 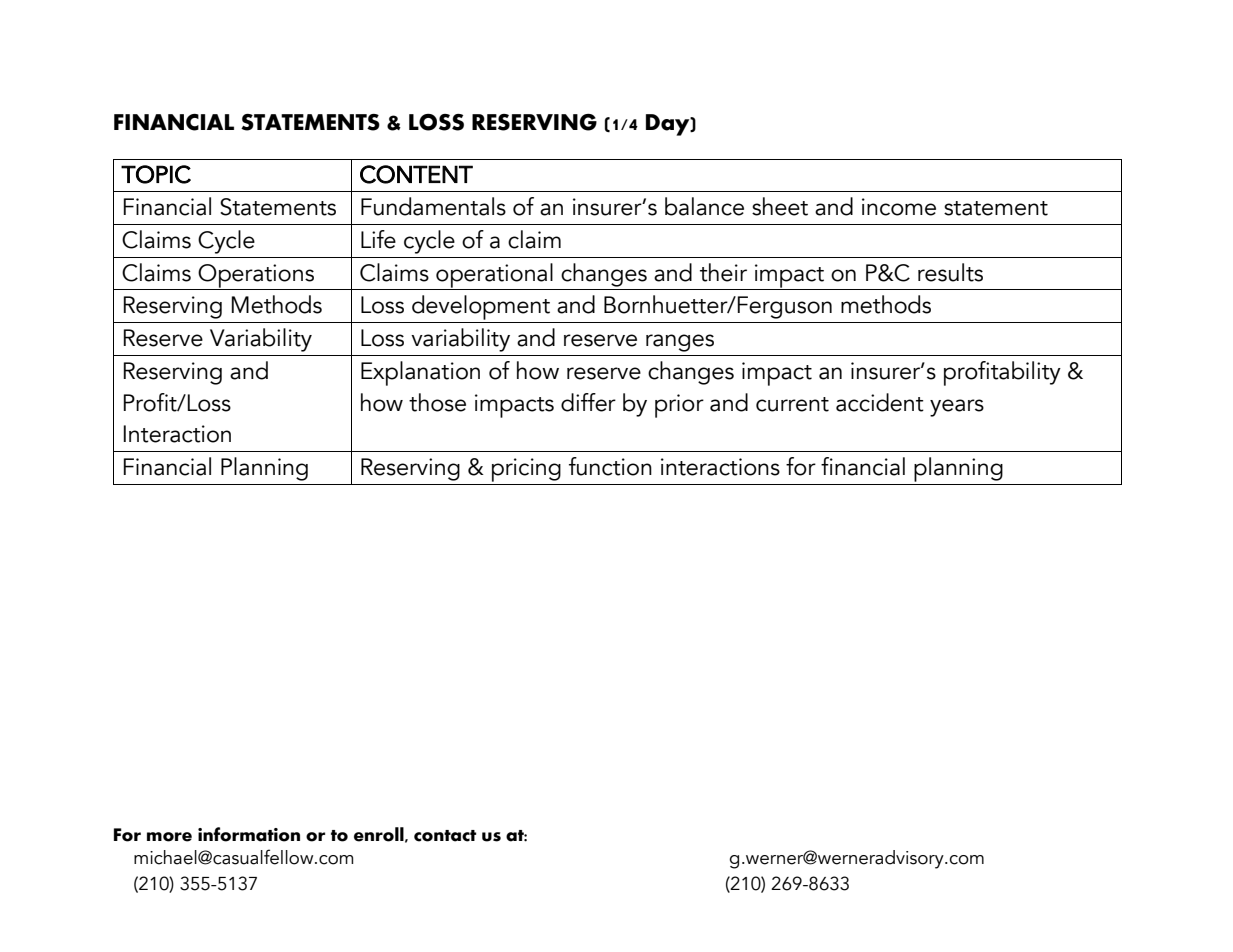 I want to click on accident, so click(x=880, y=402).
